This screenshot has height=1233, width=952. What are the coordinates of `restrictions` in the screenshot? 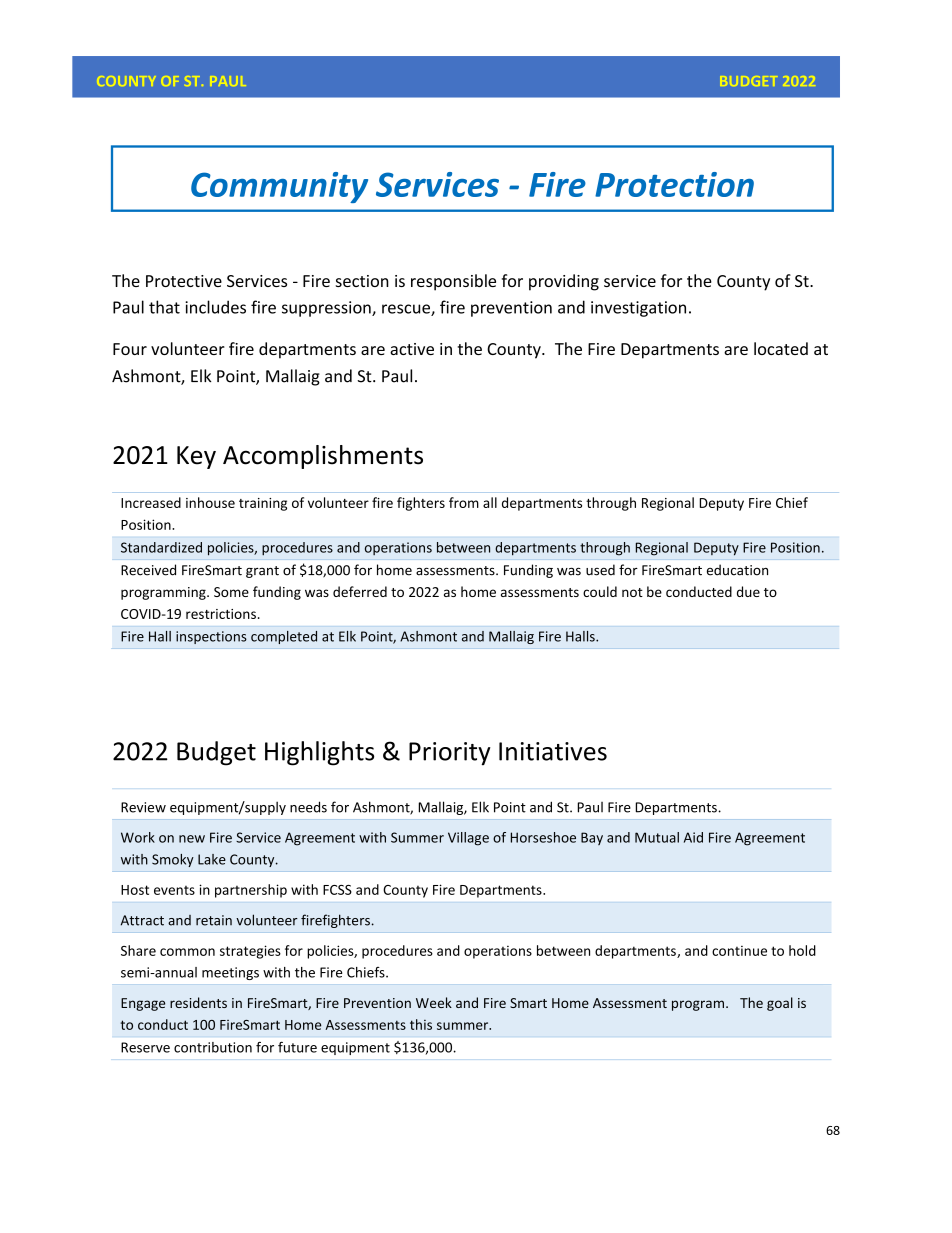 It's located at (221, 614).
